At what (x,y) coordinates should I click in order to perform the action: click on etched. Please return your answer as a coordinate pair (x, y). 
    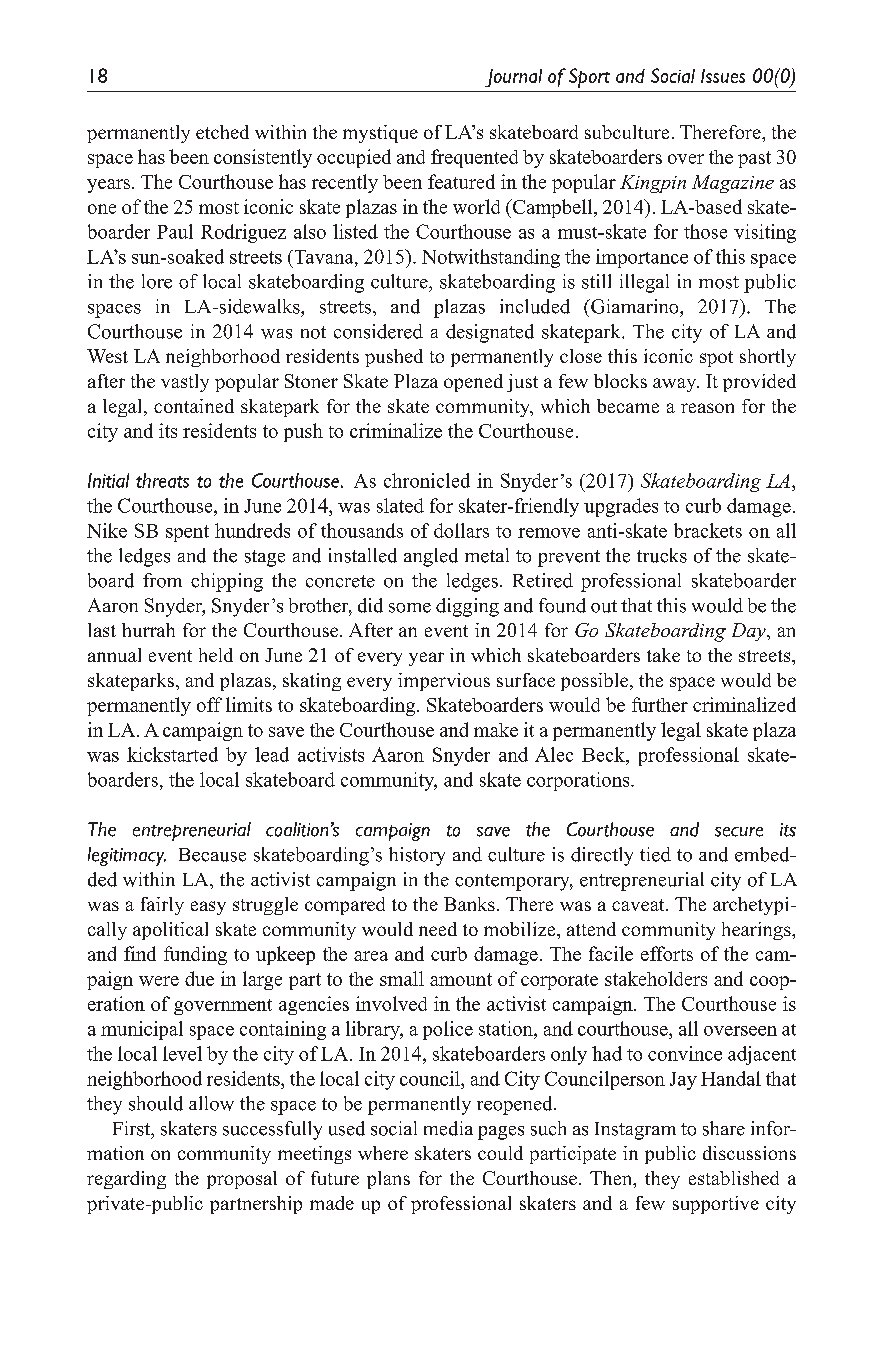
    Looking at the image, I should click on (222, 132).
